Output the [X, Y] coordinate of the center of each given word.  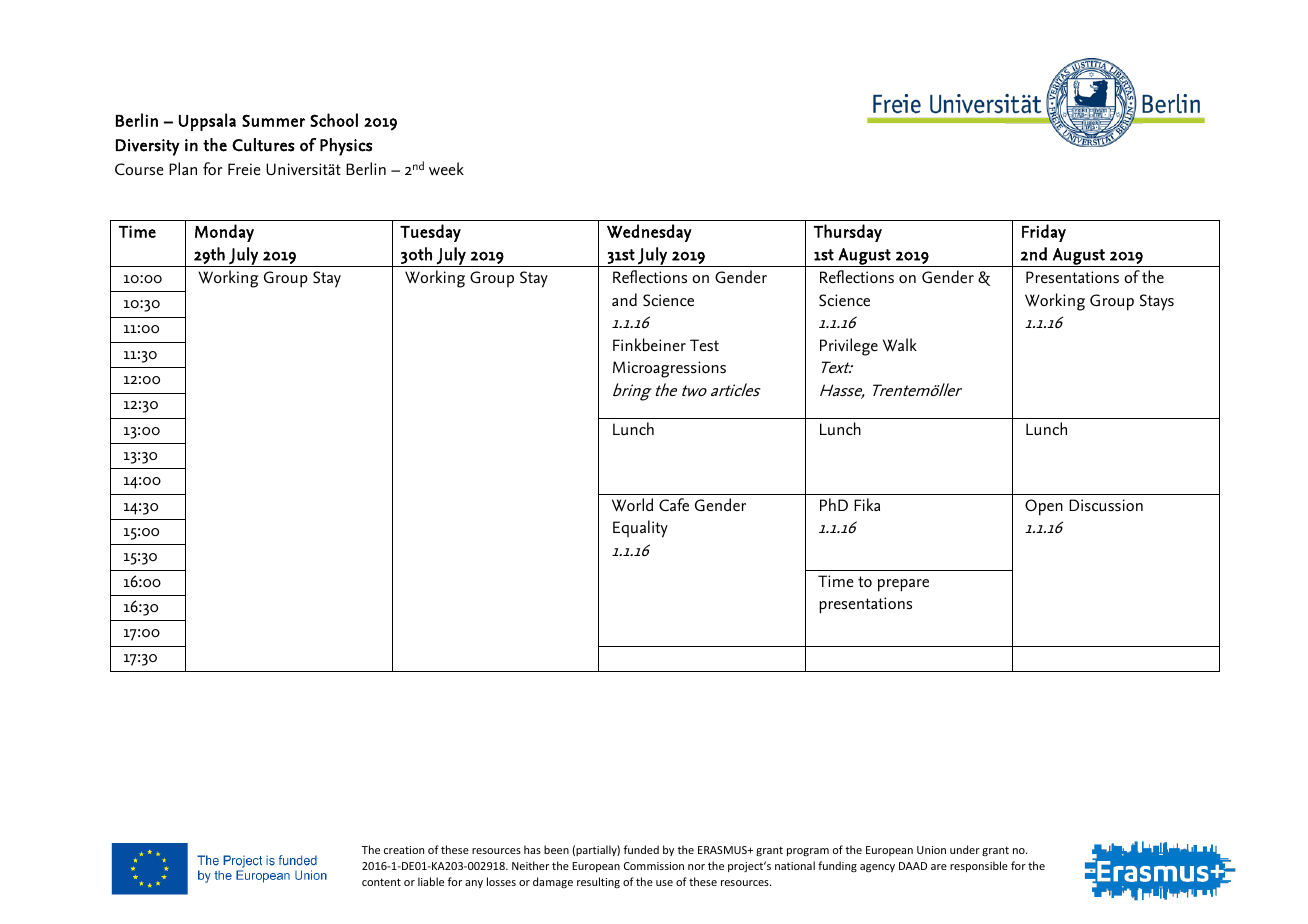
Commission [654, 866]
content [381, 882]
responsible [979, 866]
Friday [1044, 233]
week [446, 168]
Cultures [263, 145]
